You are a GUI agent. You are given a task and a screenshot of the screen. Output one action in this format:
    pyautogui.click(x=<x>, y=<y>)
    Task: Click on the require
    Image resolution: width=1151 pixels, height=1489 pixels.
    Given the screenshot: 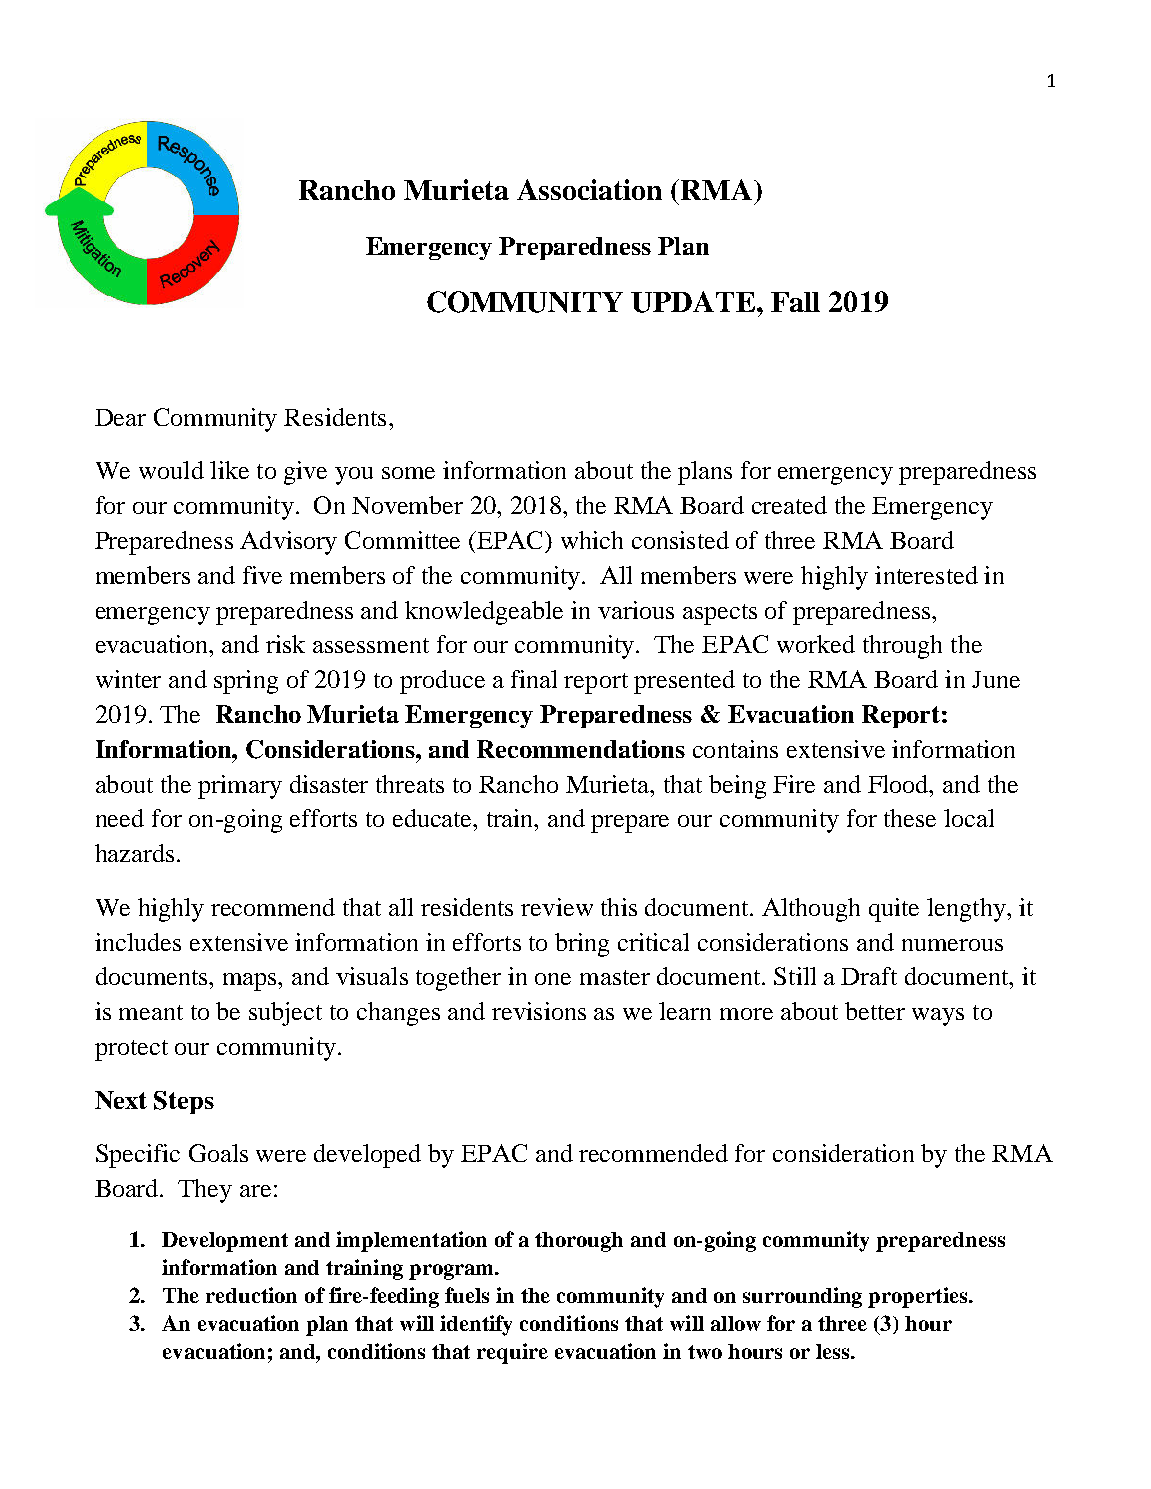 What is the action you would take?
    pyautogui.click(x=512, y=1353)
